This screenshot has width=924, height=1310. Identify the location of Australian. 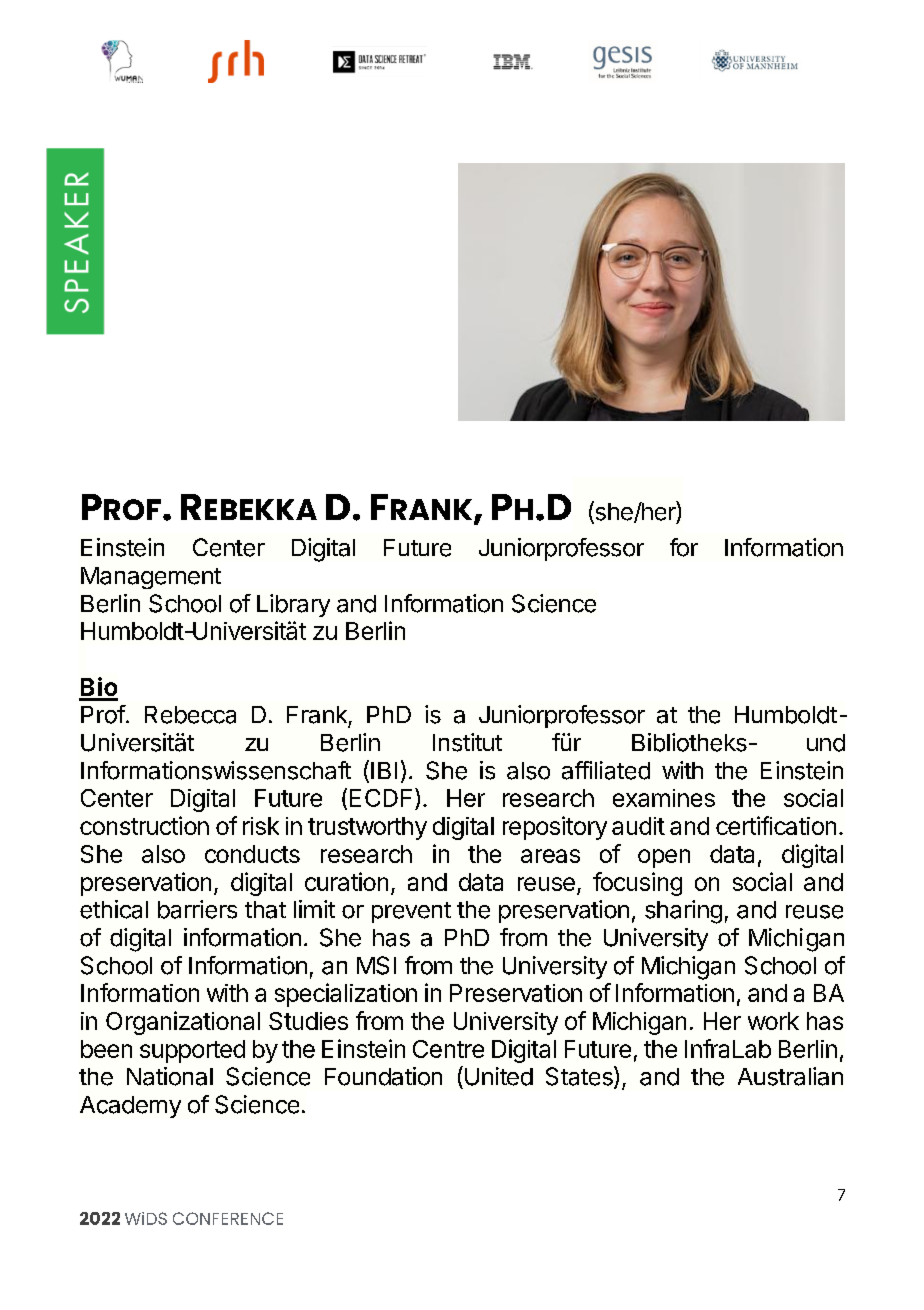
(790, 1076).
